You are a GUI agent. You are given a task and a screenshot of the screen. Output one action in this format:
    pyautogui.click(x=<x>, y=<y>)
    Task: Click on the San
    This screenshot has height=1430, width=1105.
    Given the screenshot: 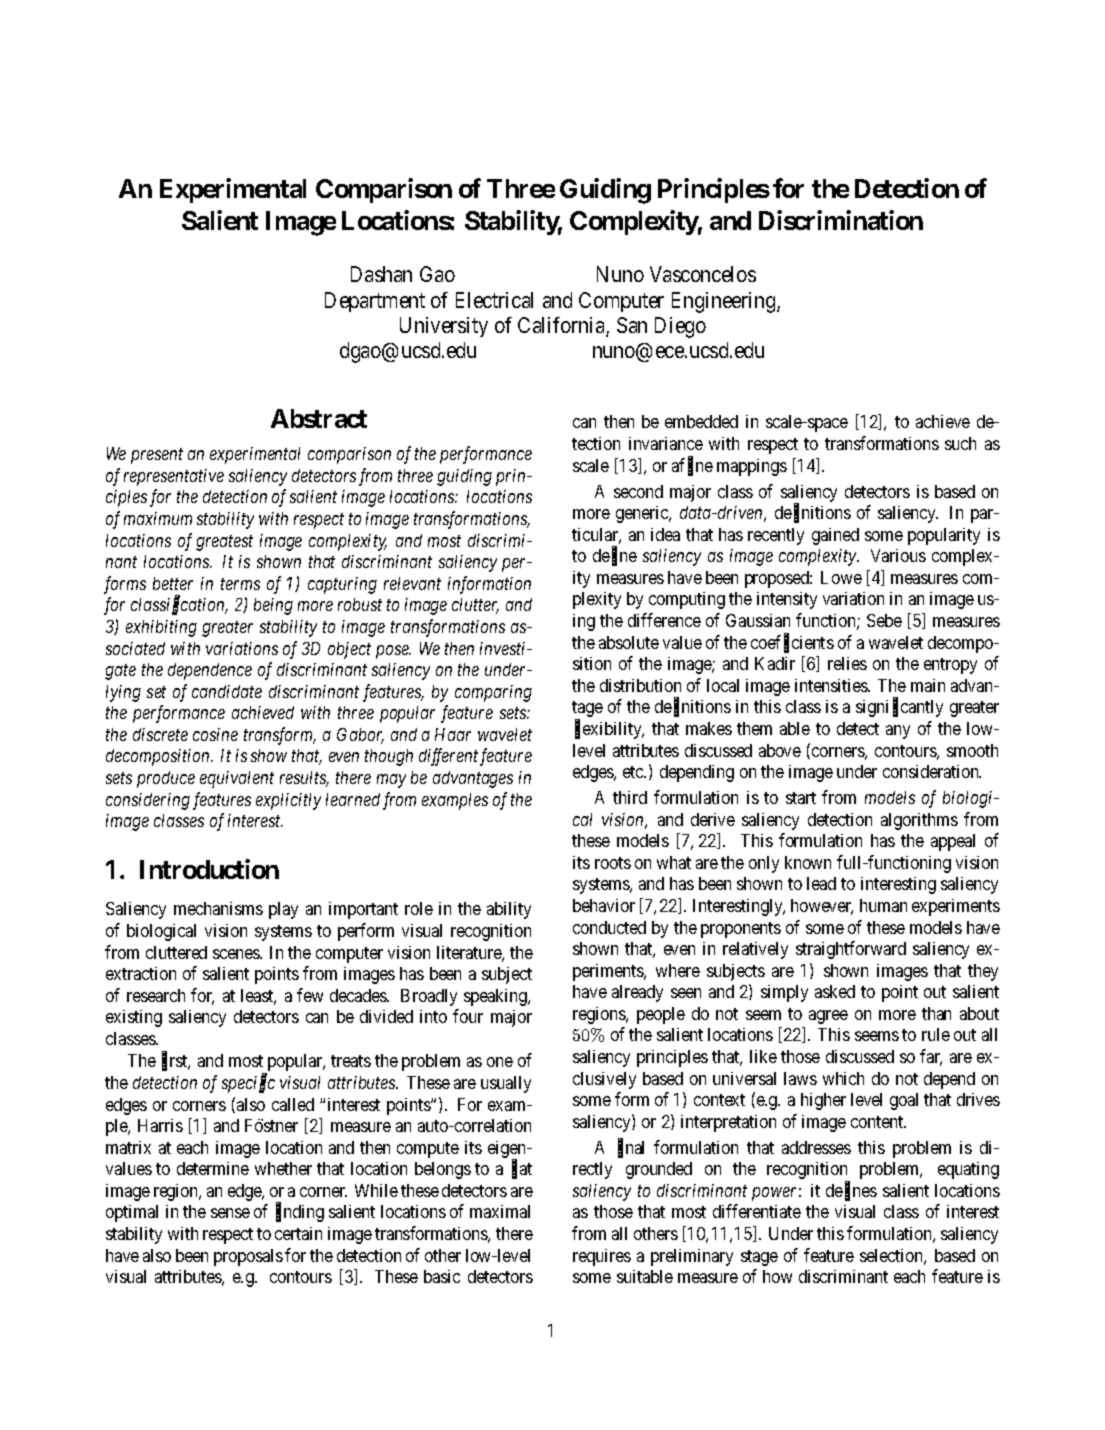 What is the action you would take?
    pyautogui.click(x=632, y=325)
